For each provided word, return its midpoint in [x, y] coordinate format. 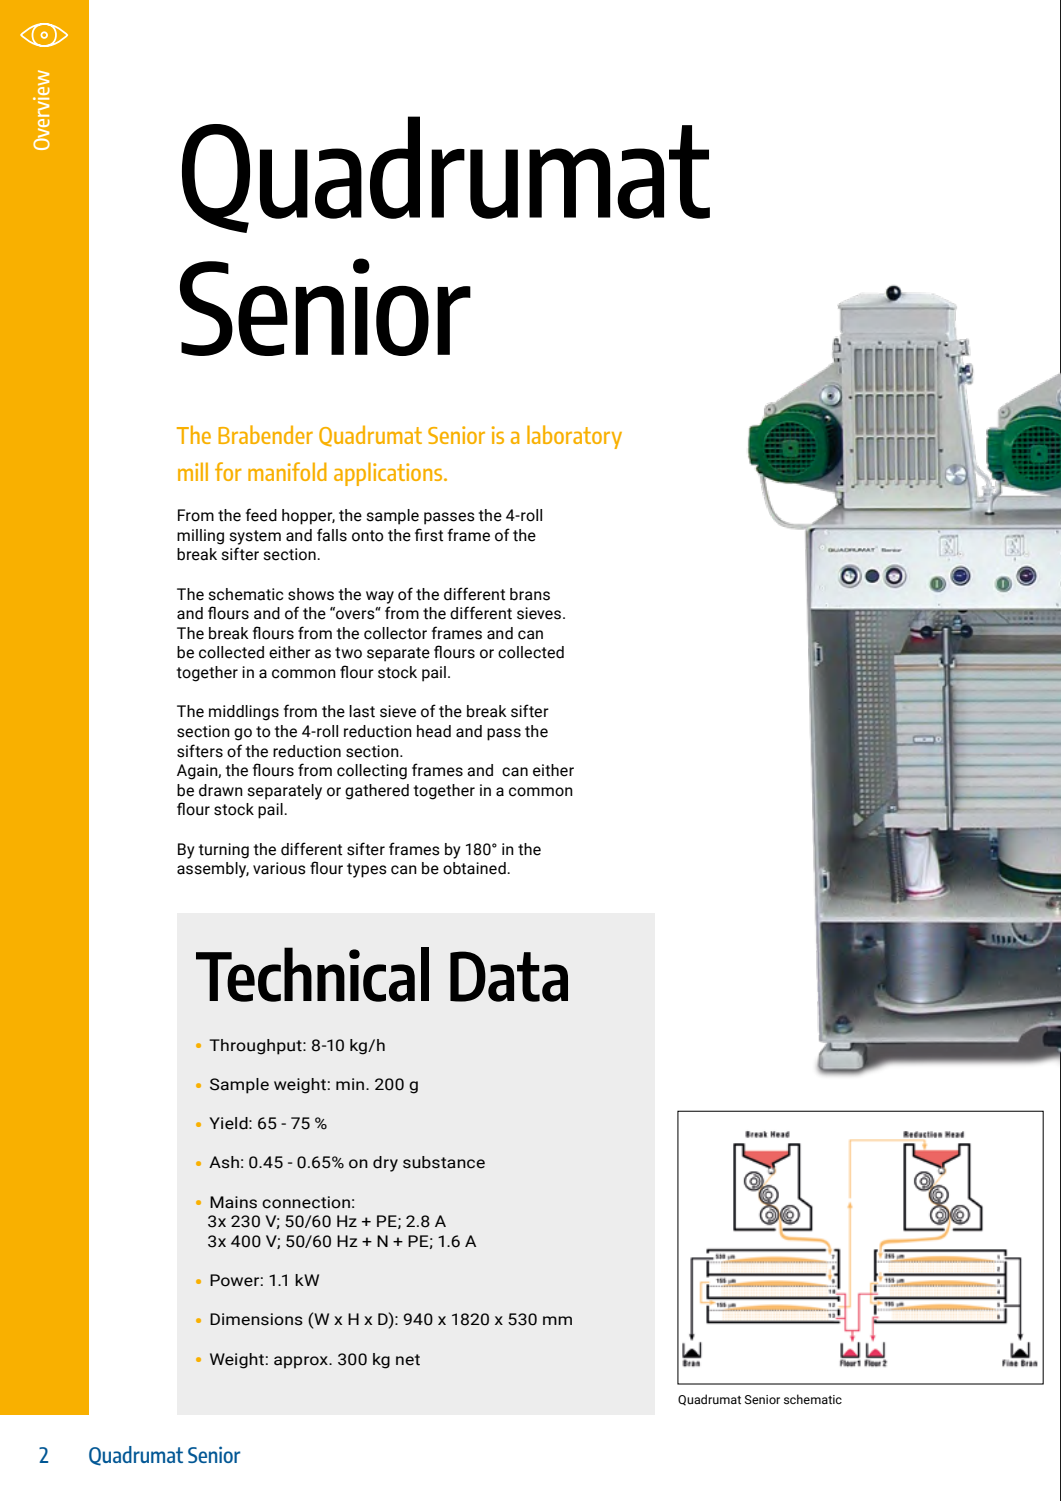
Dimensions [256, 1319]
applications [389, 474]
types [367, 870]
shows [311, 594]
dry [385, 1164]
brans [530, 594]
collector [395, 633]
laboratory [574, 437]
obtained [475, 868]
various [279, 868]
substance [444, 1162]
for [228, 471]
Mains [233, 1202]
